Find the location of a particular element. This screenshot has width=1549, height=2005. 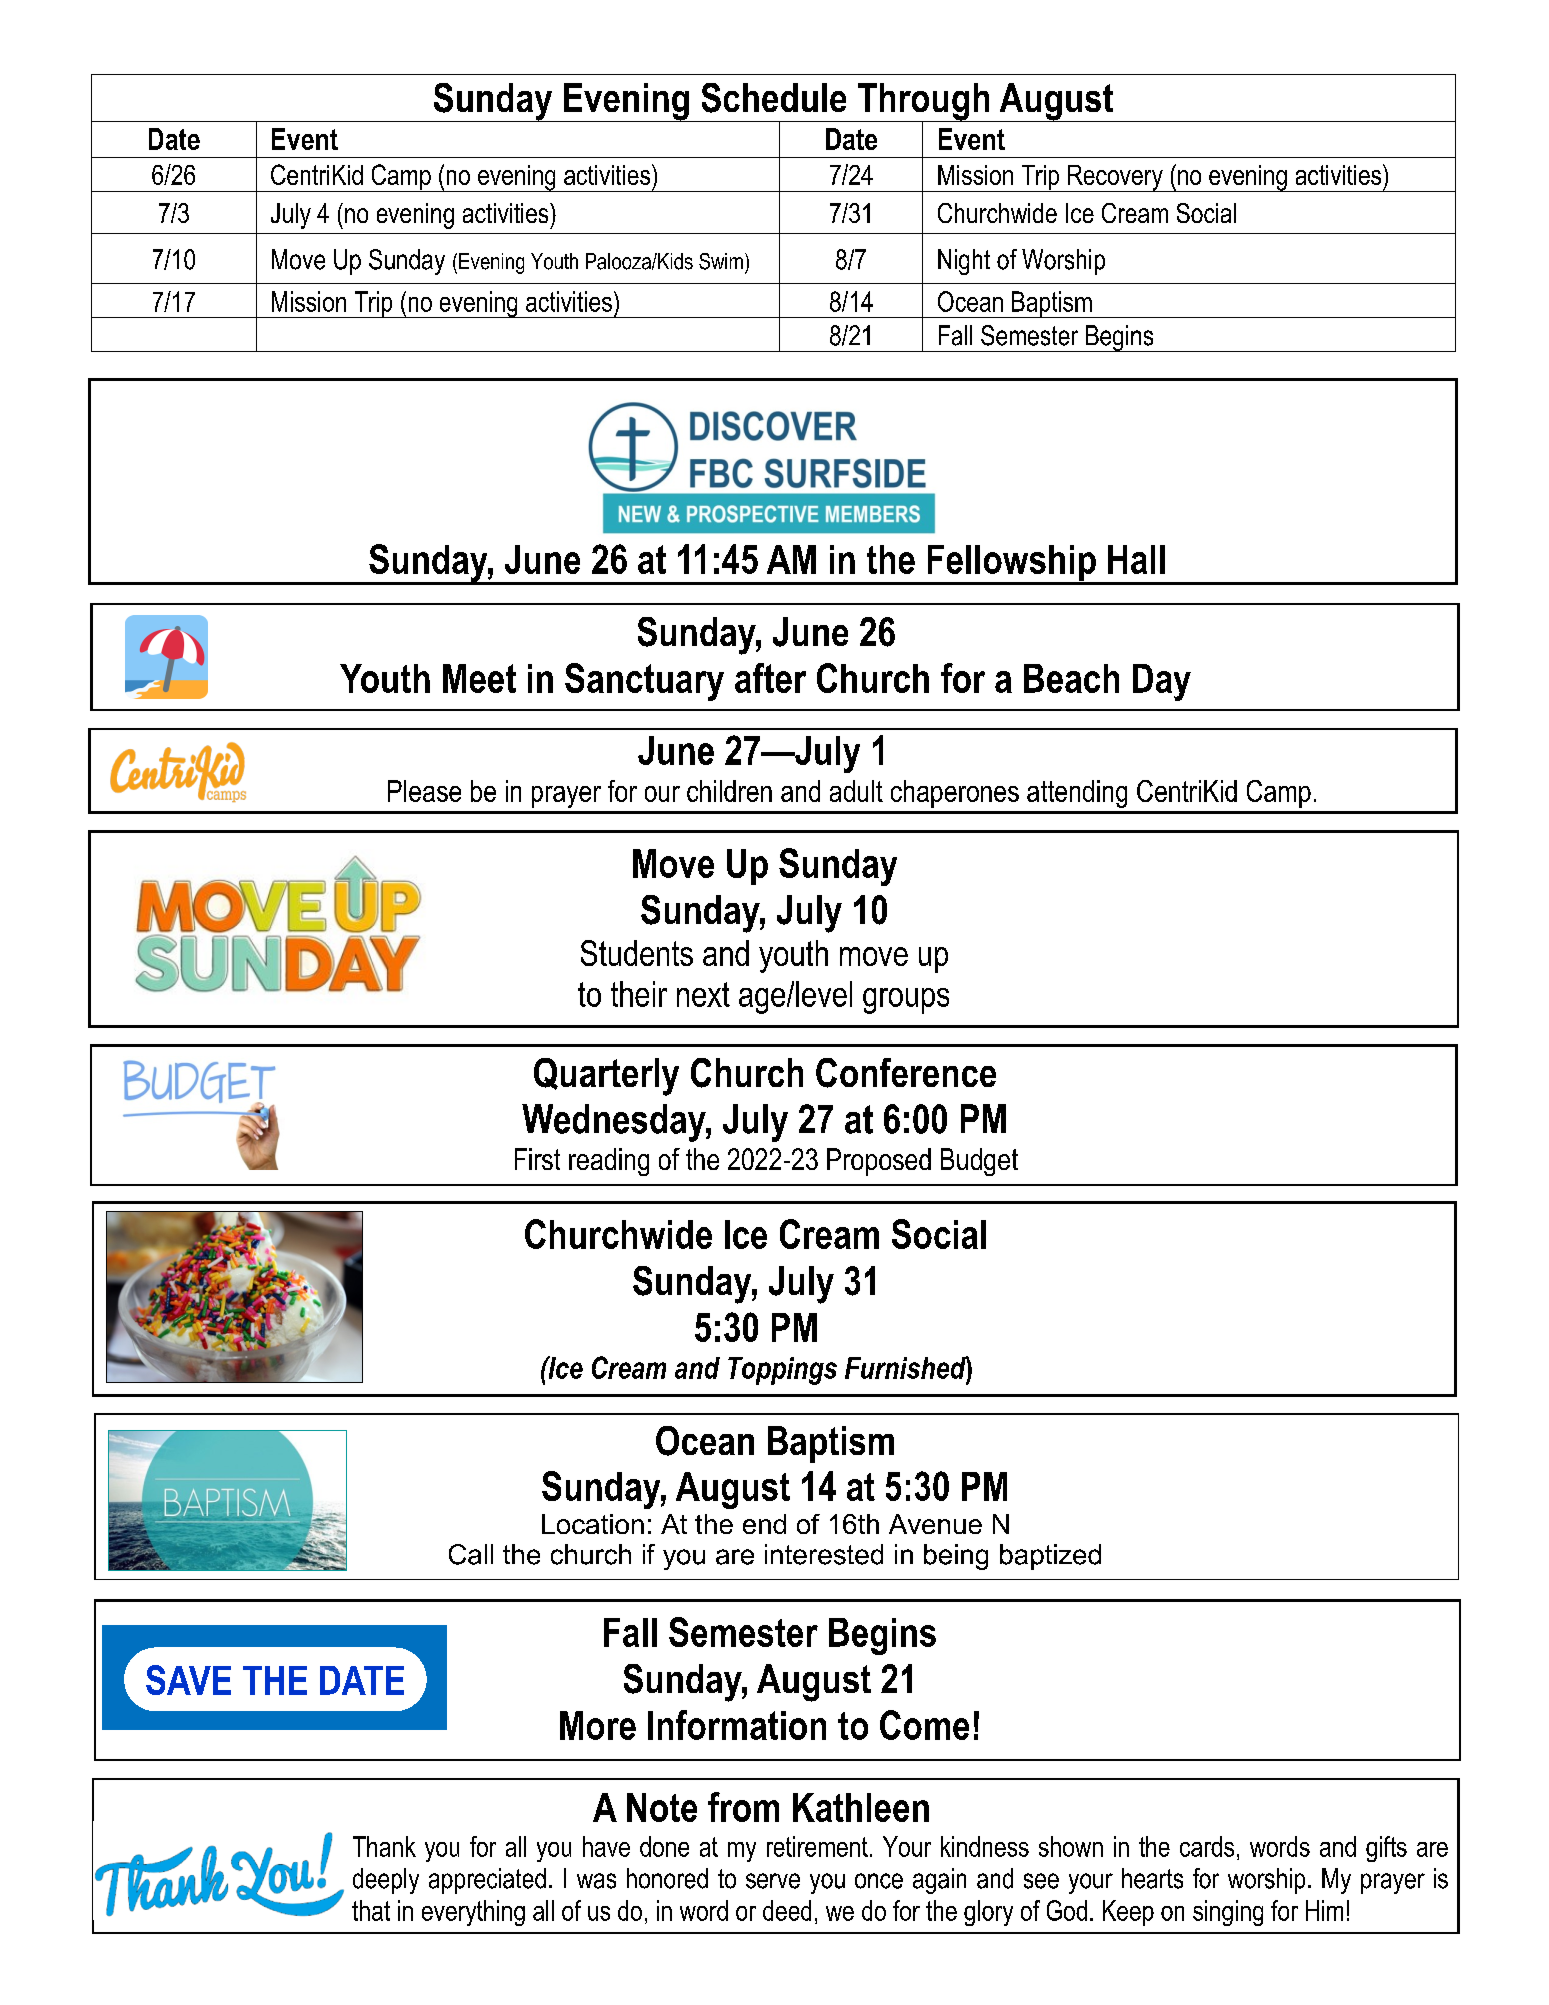

Swim is located at coordinates (721, 261).
